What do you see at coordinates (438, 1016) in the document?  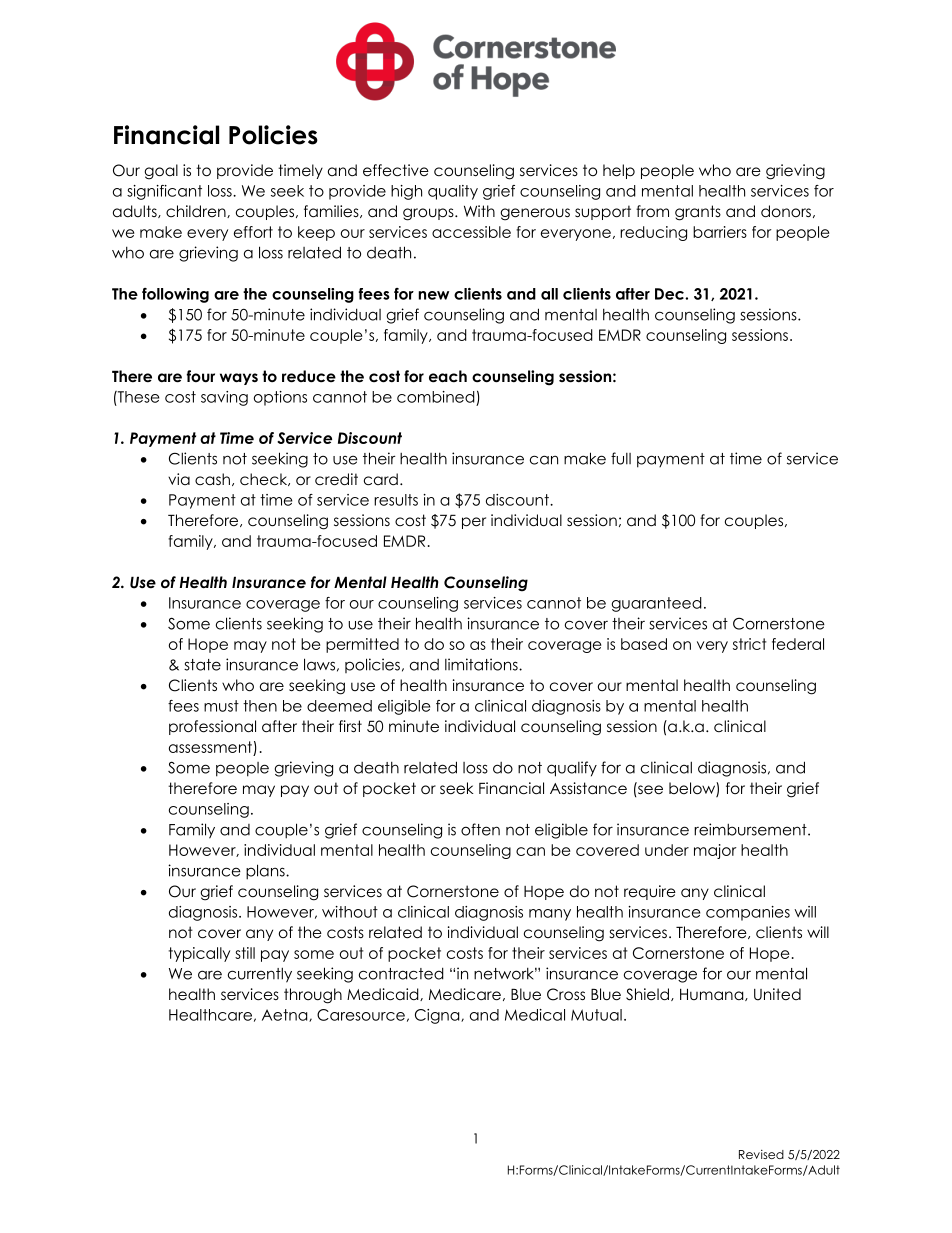 I see `Cigna` at bounding box center [438, 1016].
